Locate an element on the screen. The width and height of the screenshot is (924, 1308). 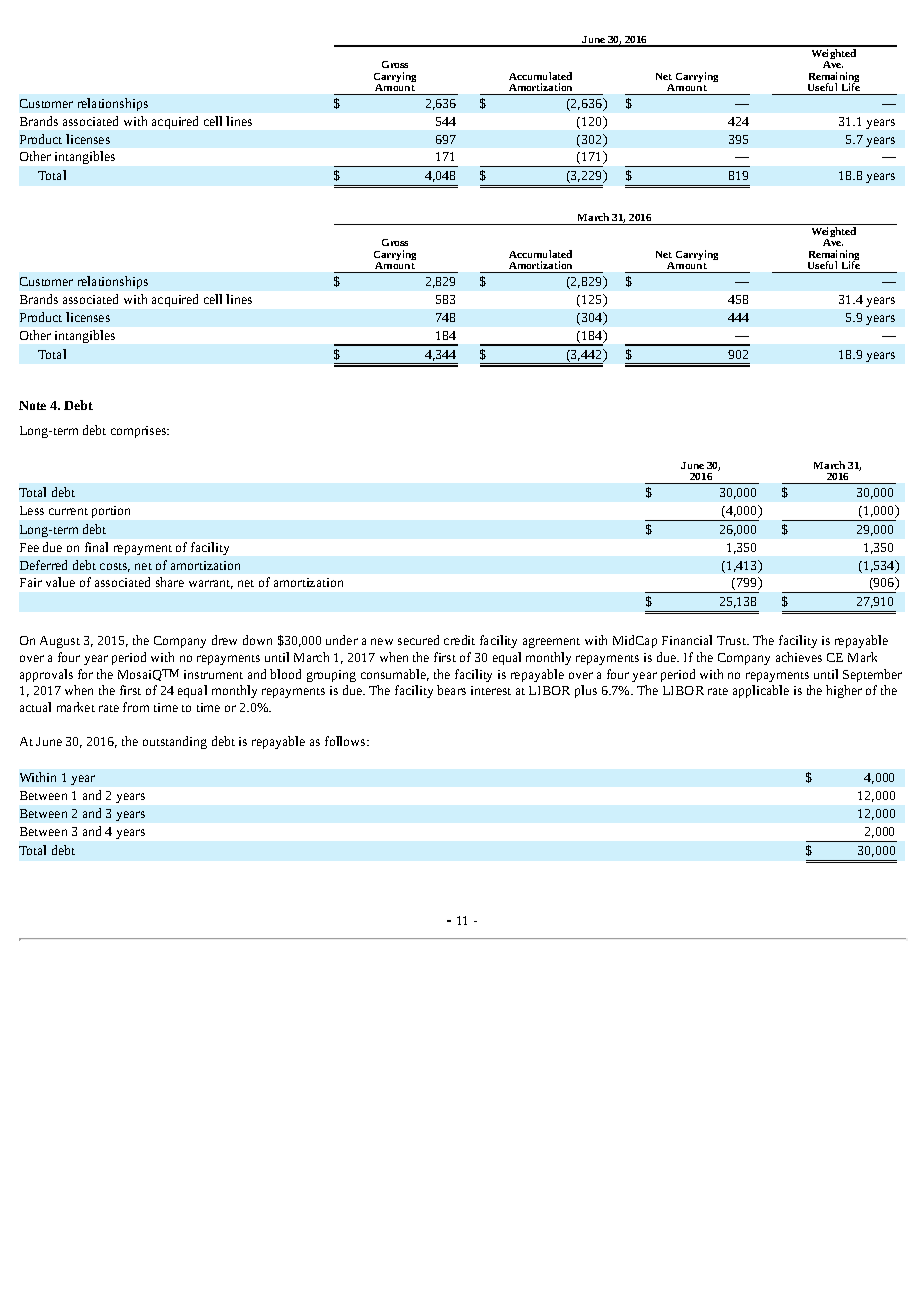
August is located at coordinates (60, 642).
